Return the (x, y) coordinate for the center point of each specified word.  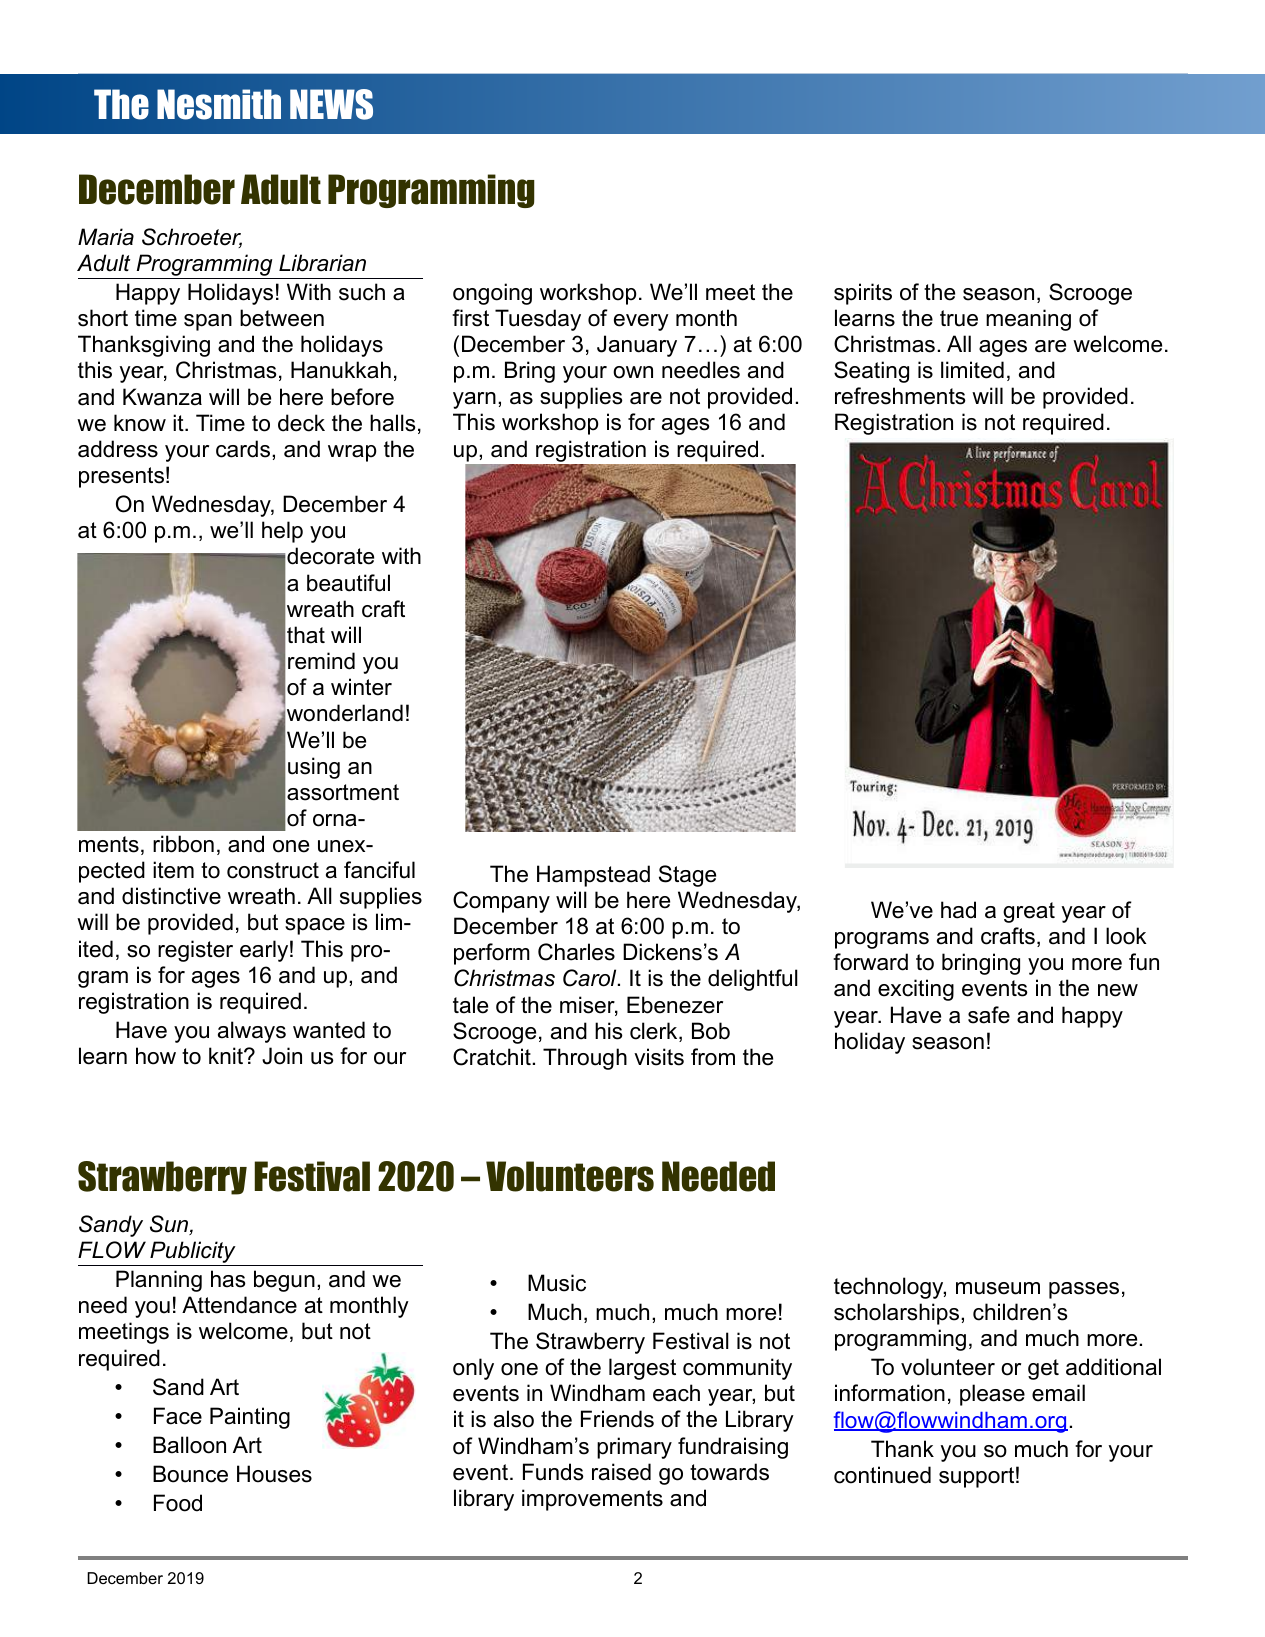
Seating (871, 372)
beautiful (348, 583)
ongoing (492, 294)
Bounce (190, 1474)
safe (989, 1015)
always (252, 1032)
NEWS (331, 104)
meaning (1028, 320)
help (282, 532)
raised (621, 1472)
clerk (655, 1032)
